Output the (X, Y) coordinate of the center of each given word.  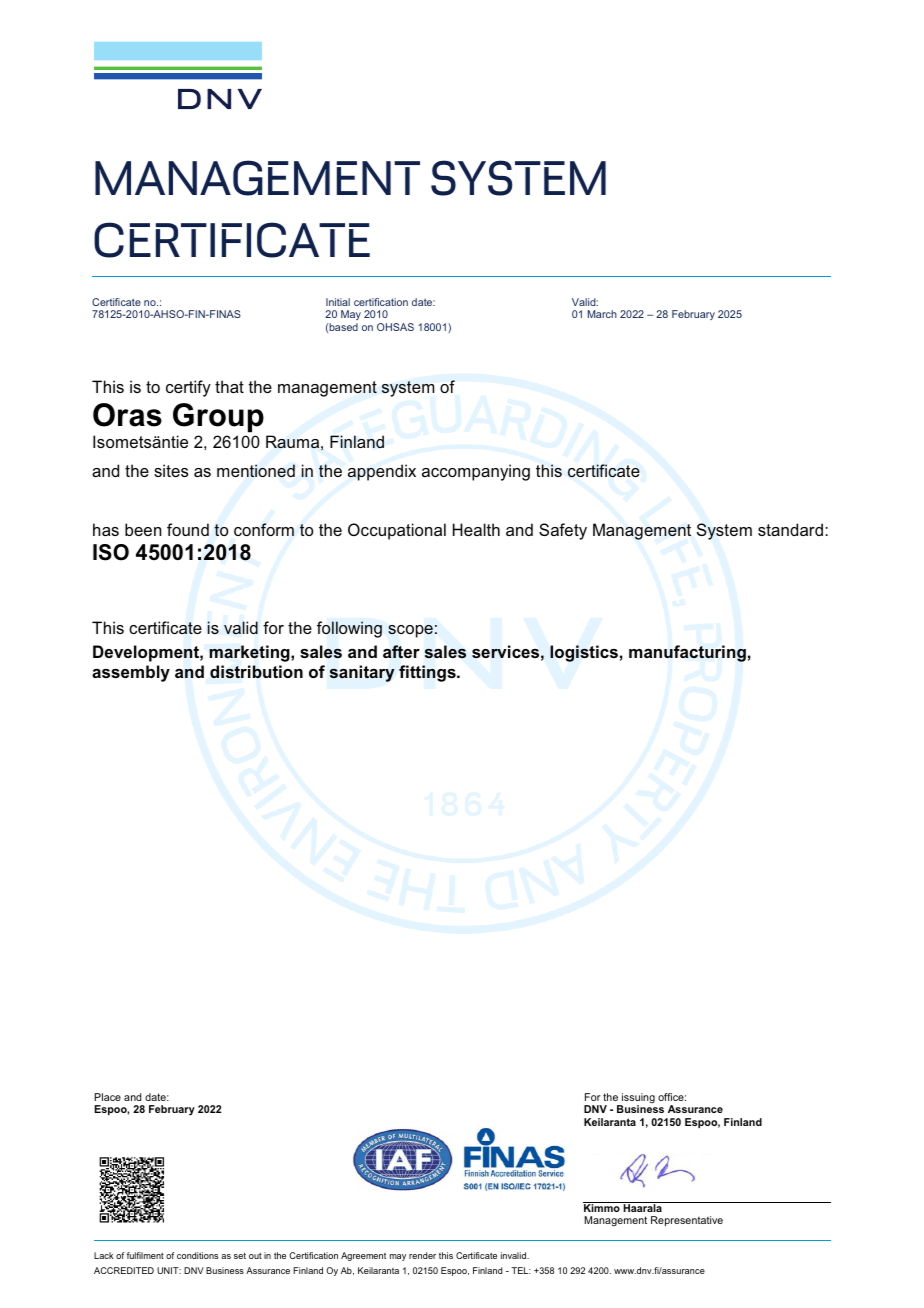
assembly (131, 673)
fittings (428, 673)
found (188, 529)
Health (476, 529)
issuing (637, 1099)
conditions (197, 1255)
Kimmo (602, 1207)
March (602, 314)
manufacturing (687, 653)
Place (108, 1097)
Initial (338, 302)
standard (790, 529)
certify (188, 388)
